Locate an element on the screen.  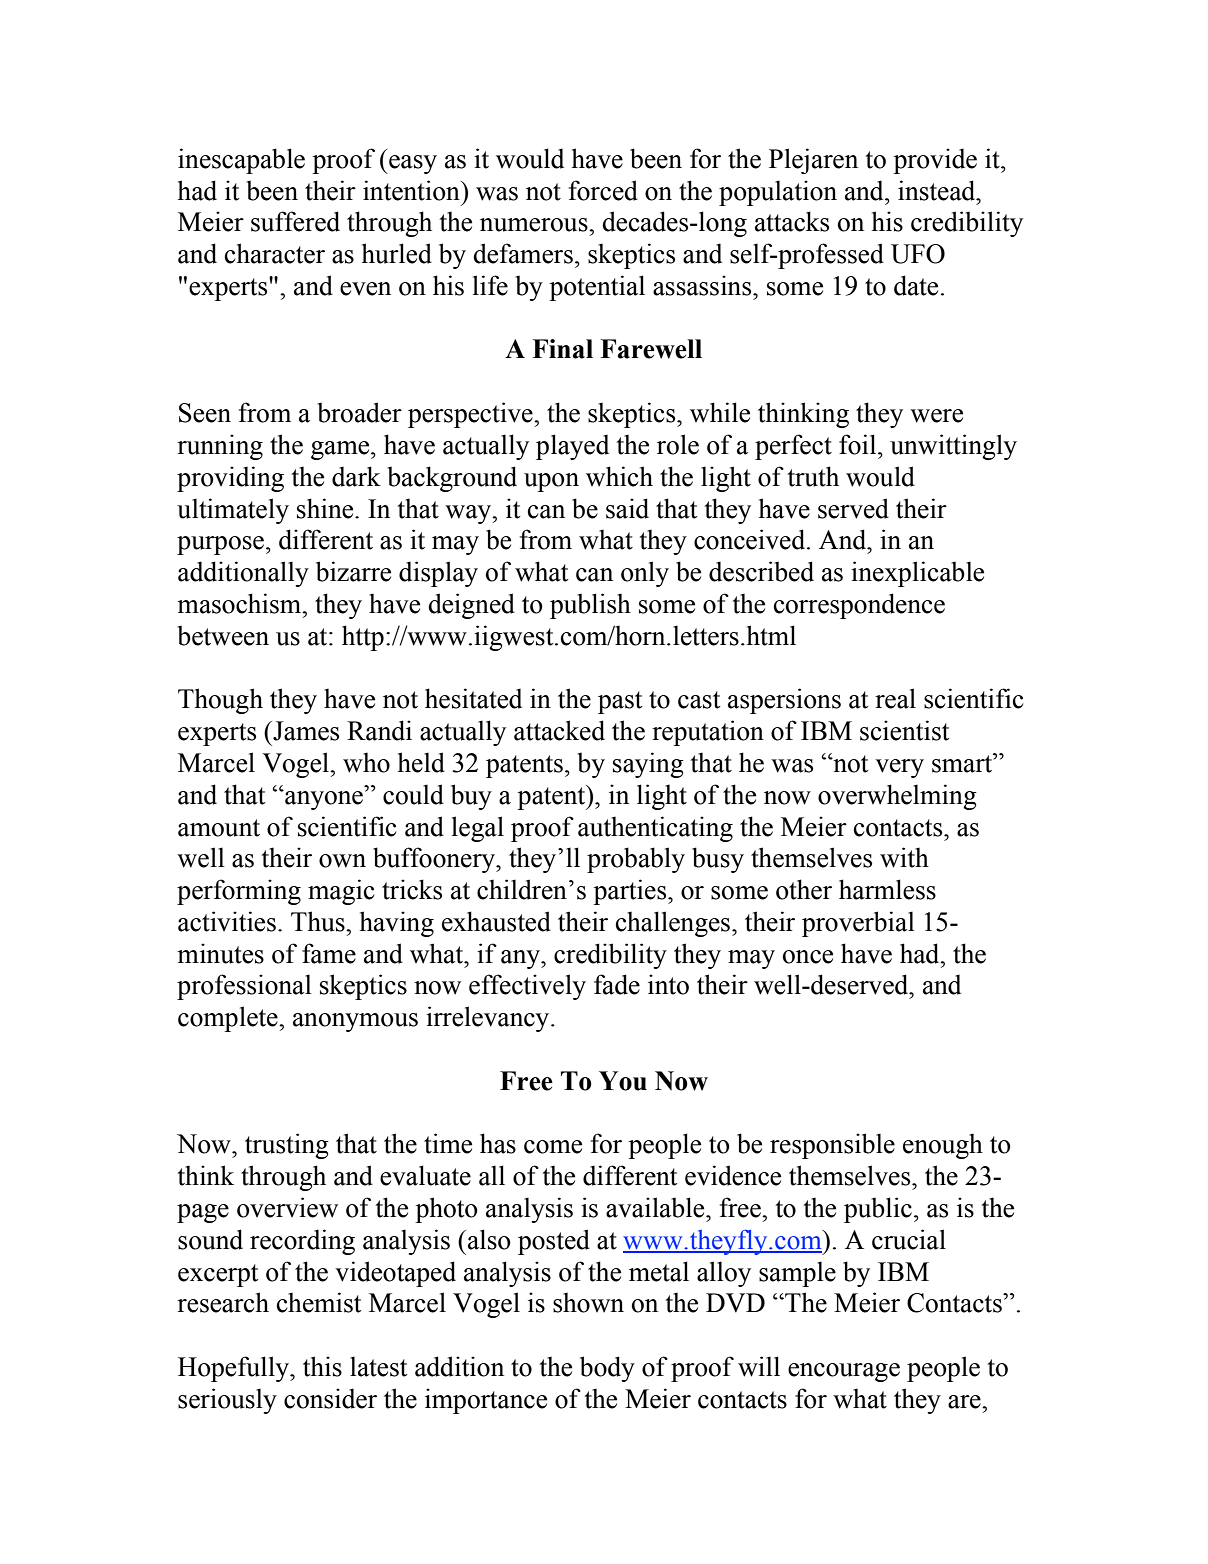
proverbial is located at coordinates (858, 924).
